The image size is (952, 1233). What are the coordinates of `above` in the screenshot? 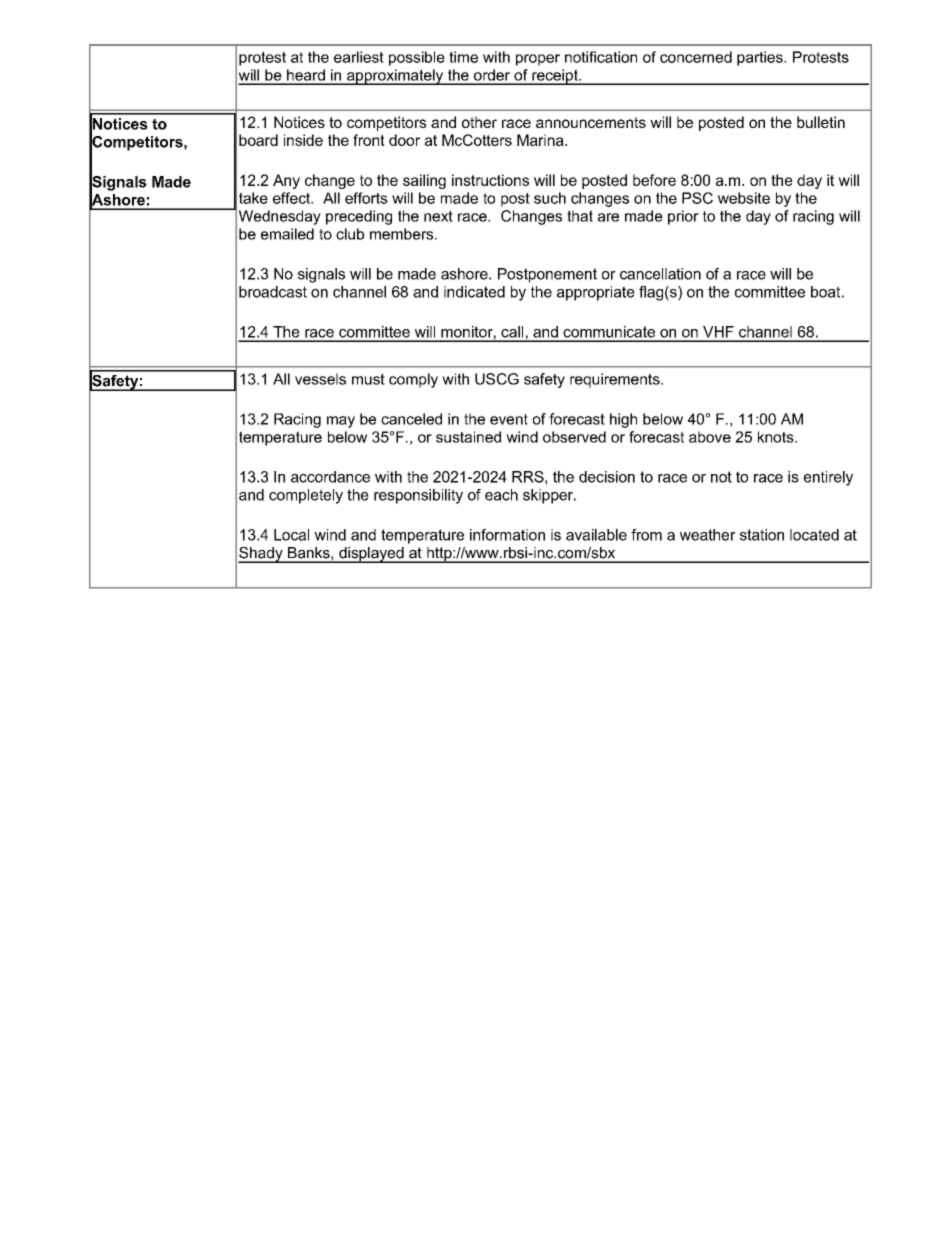 It's located at (710, 437).
